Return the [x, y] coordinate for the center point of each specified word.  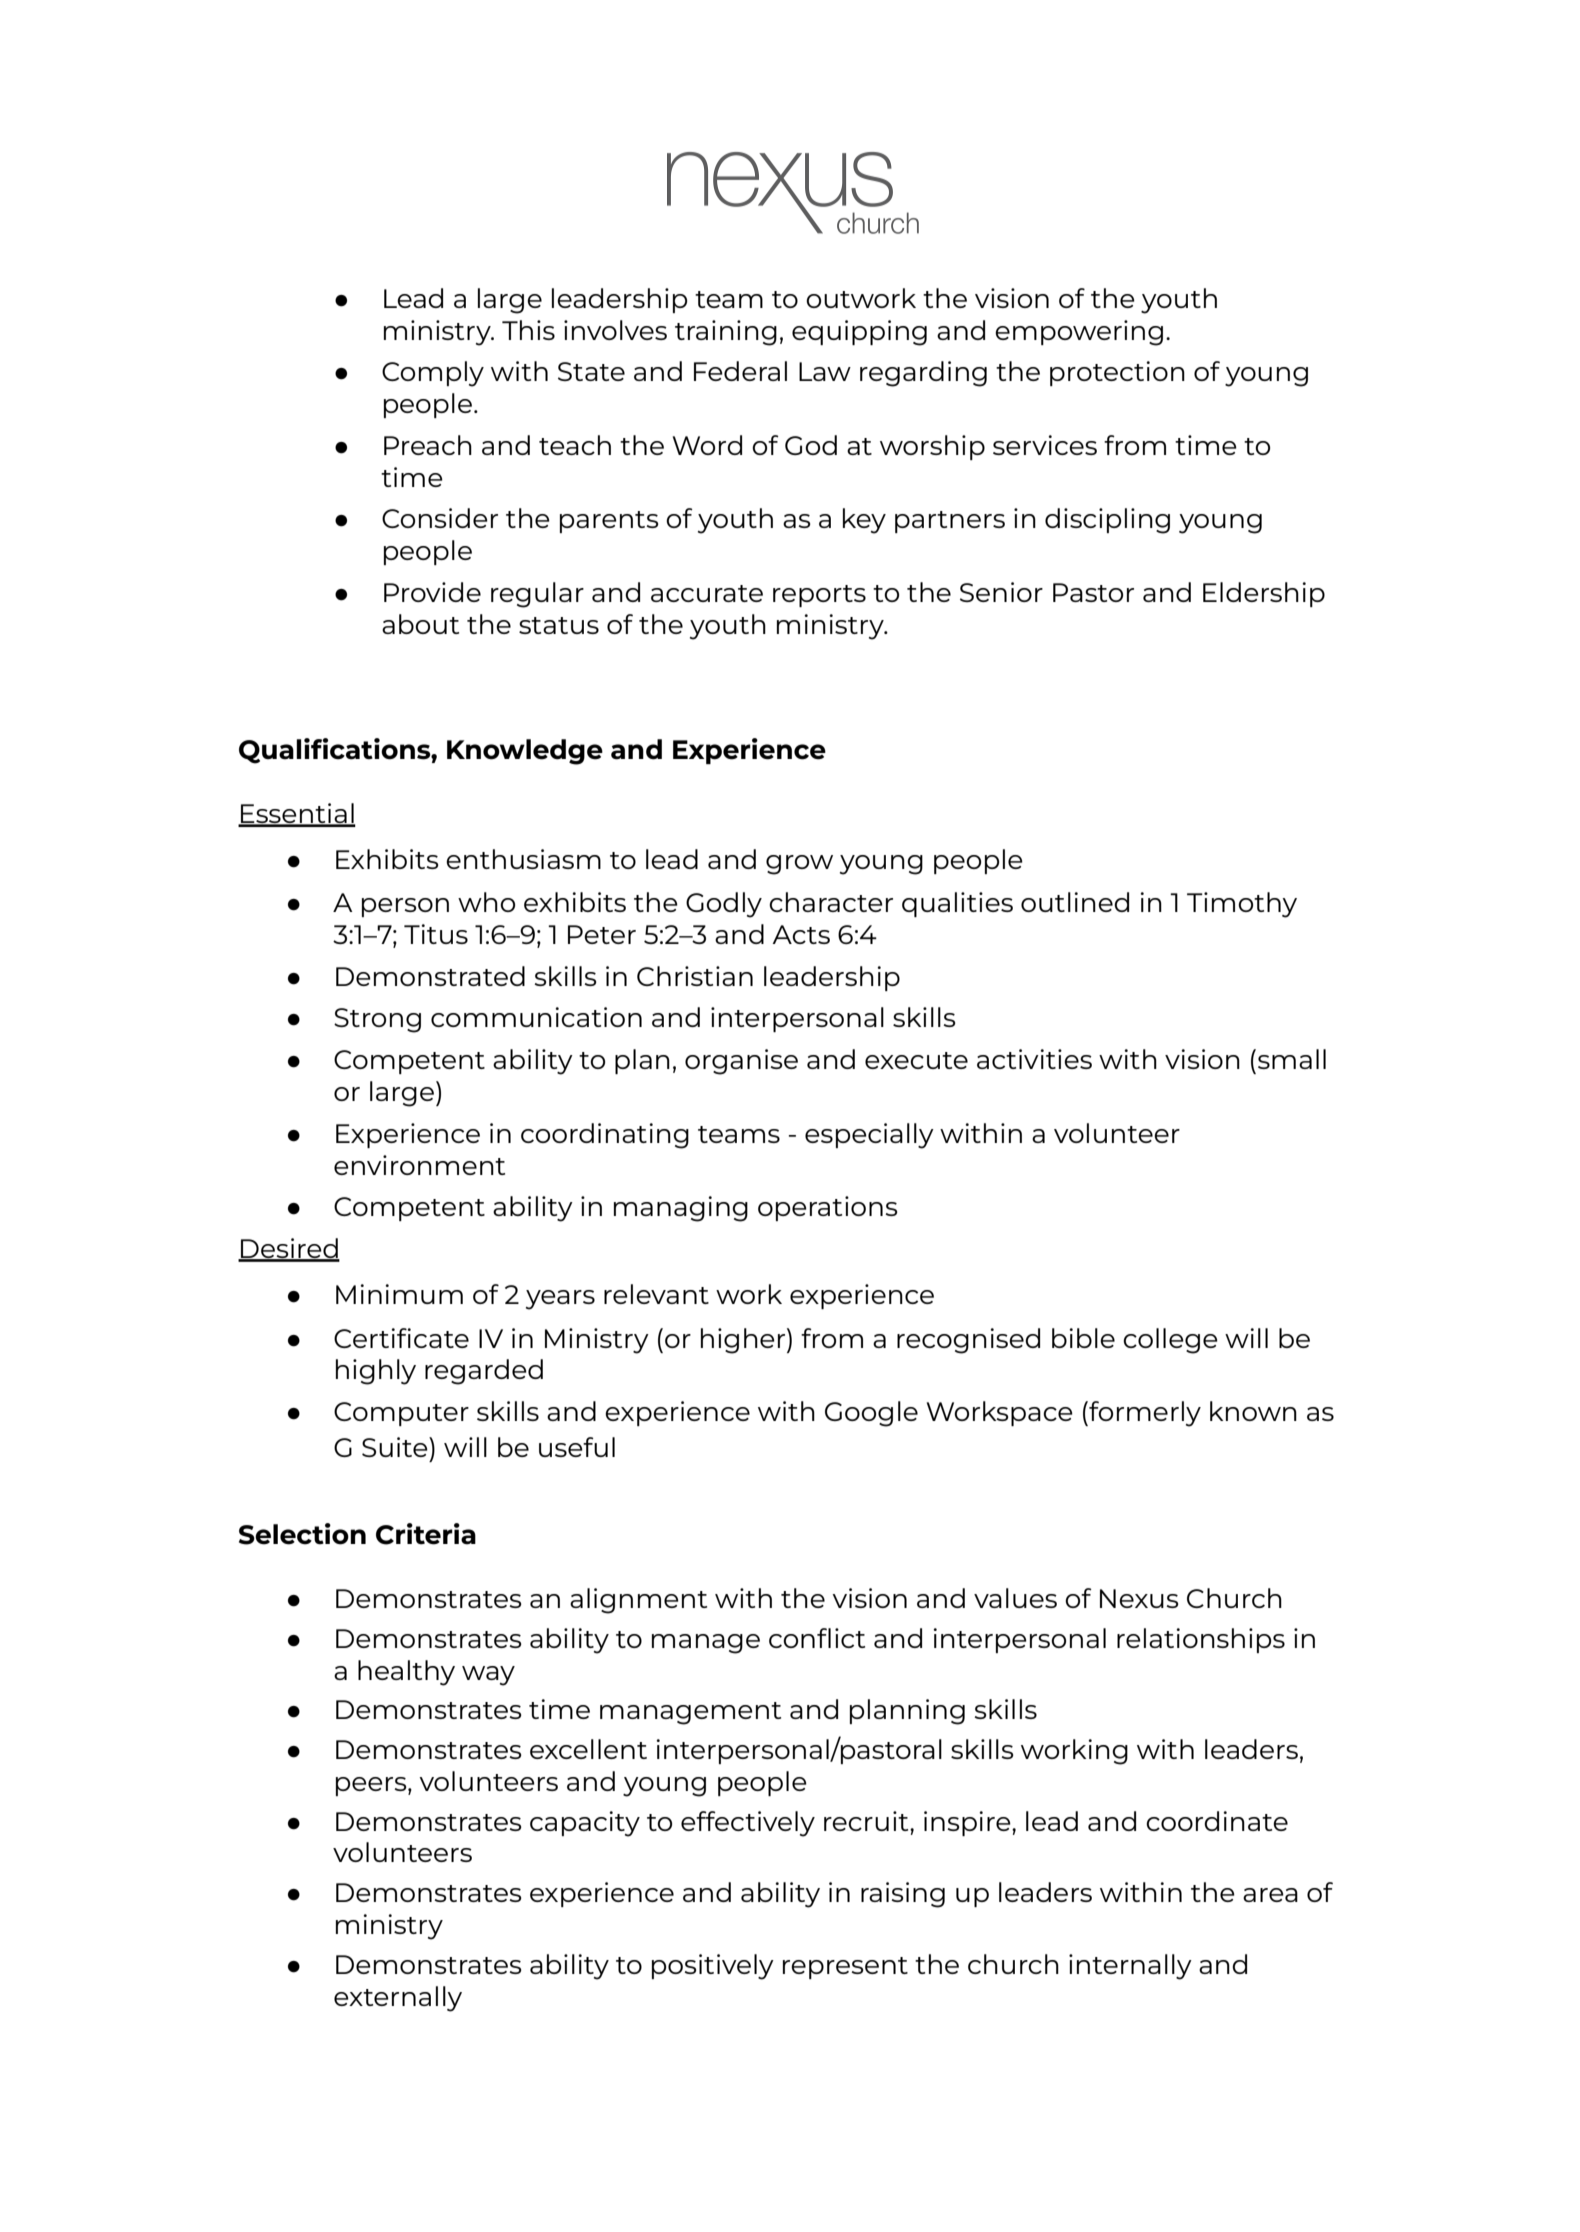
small [1292, 1059]
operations [828, 1208]
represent [845, 1968]
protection [1117, 373]
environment [419, 1165]
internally [1130, 1967]
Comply [433, 374]
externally [398, 1999]
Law [825, 371]
